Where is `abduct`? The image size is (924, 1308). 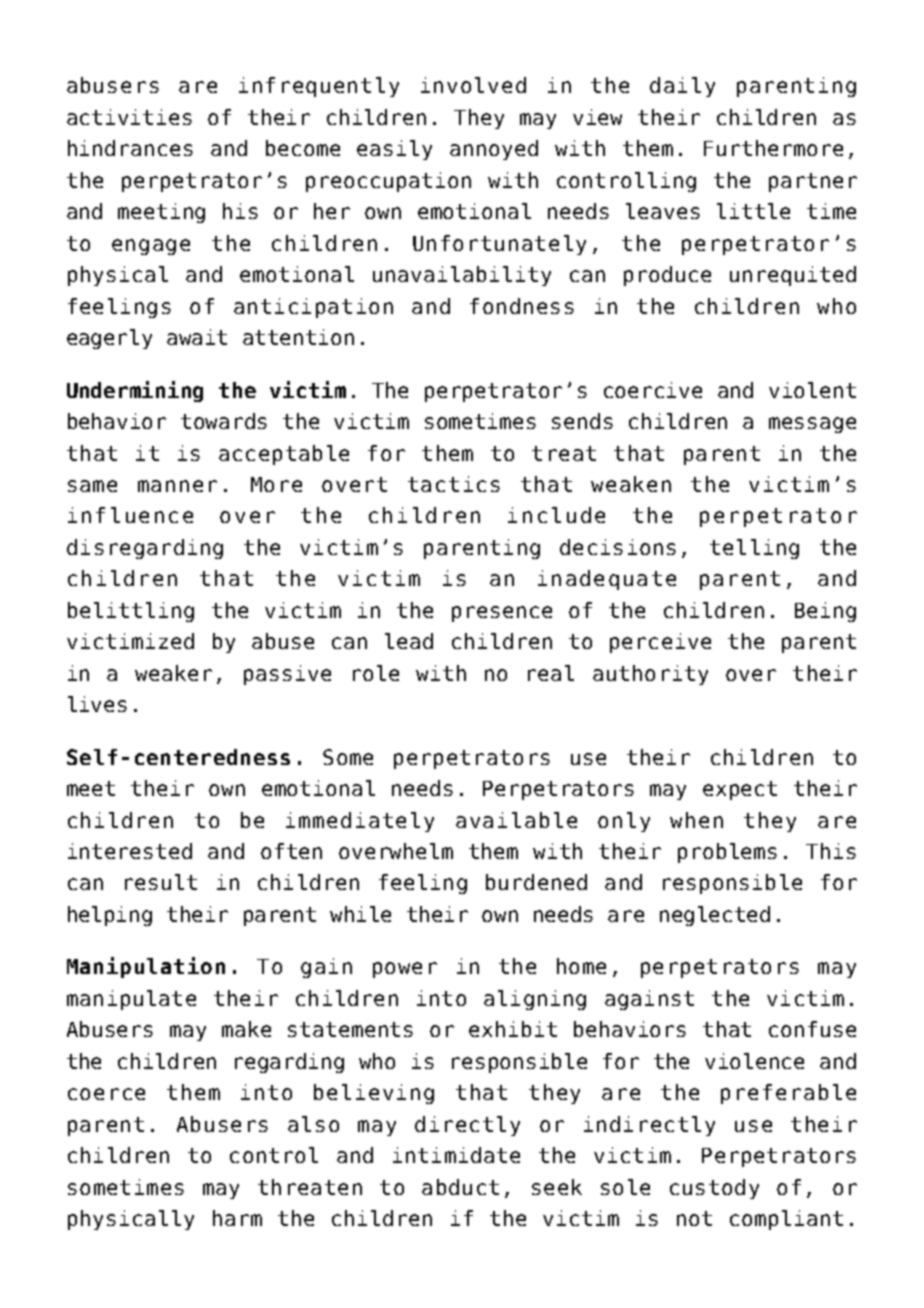 abduct is located at coordinates (460, 1187).
